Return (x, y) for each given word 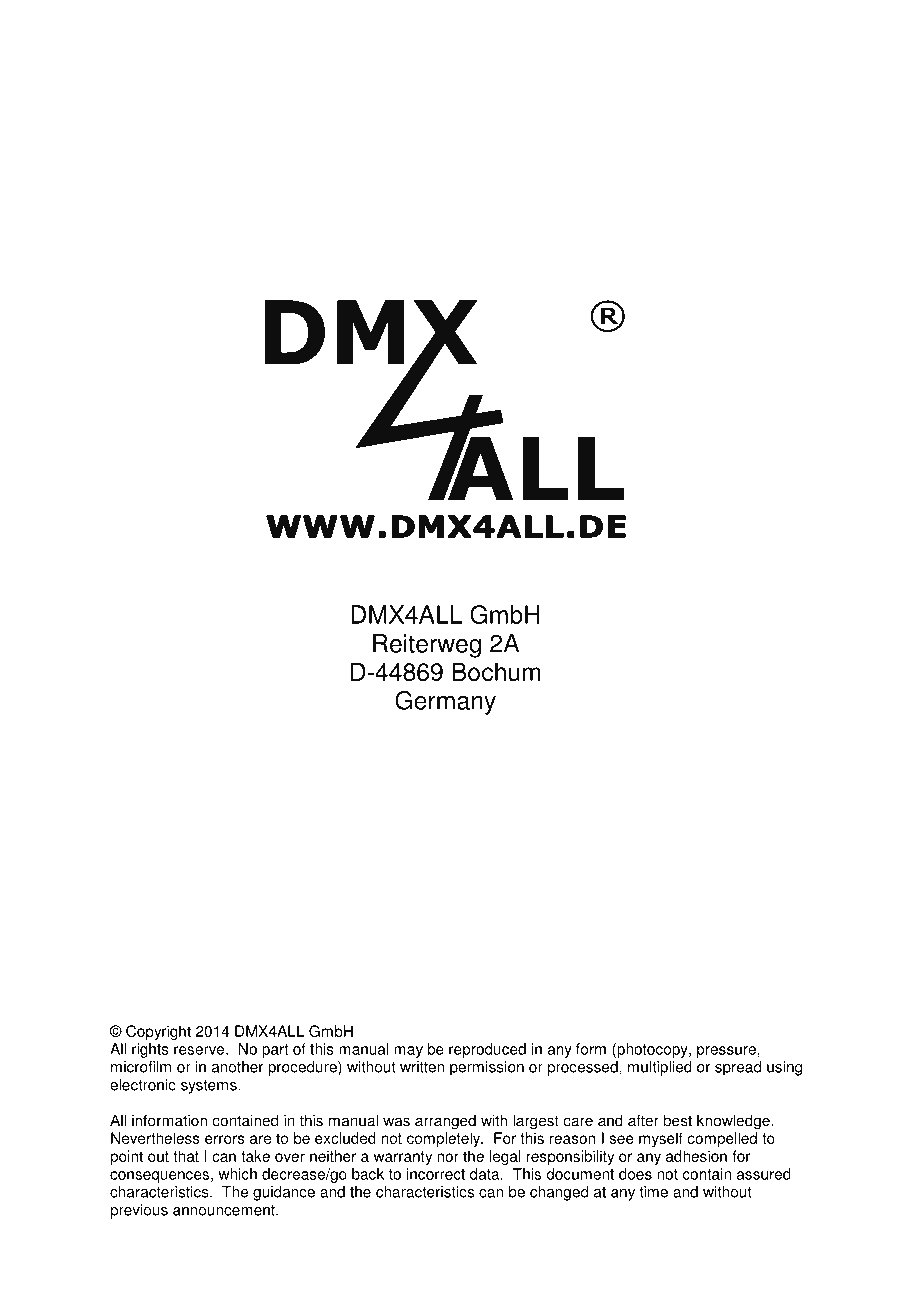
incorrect (436, 1174)
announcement (225, 1210)
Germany (445, 703)
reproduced (487, 1050)
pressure (726, 1052)
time (653, 1192)
